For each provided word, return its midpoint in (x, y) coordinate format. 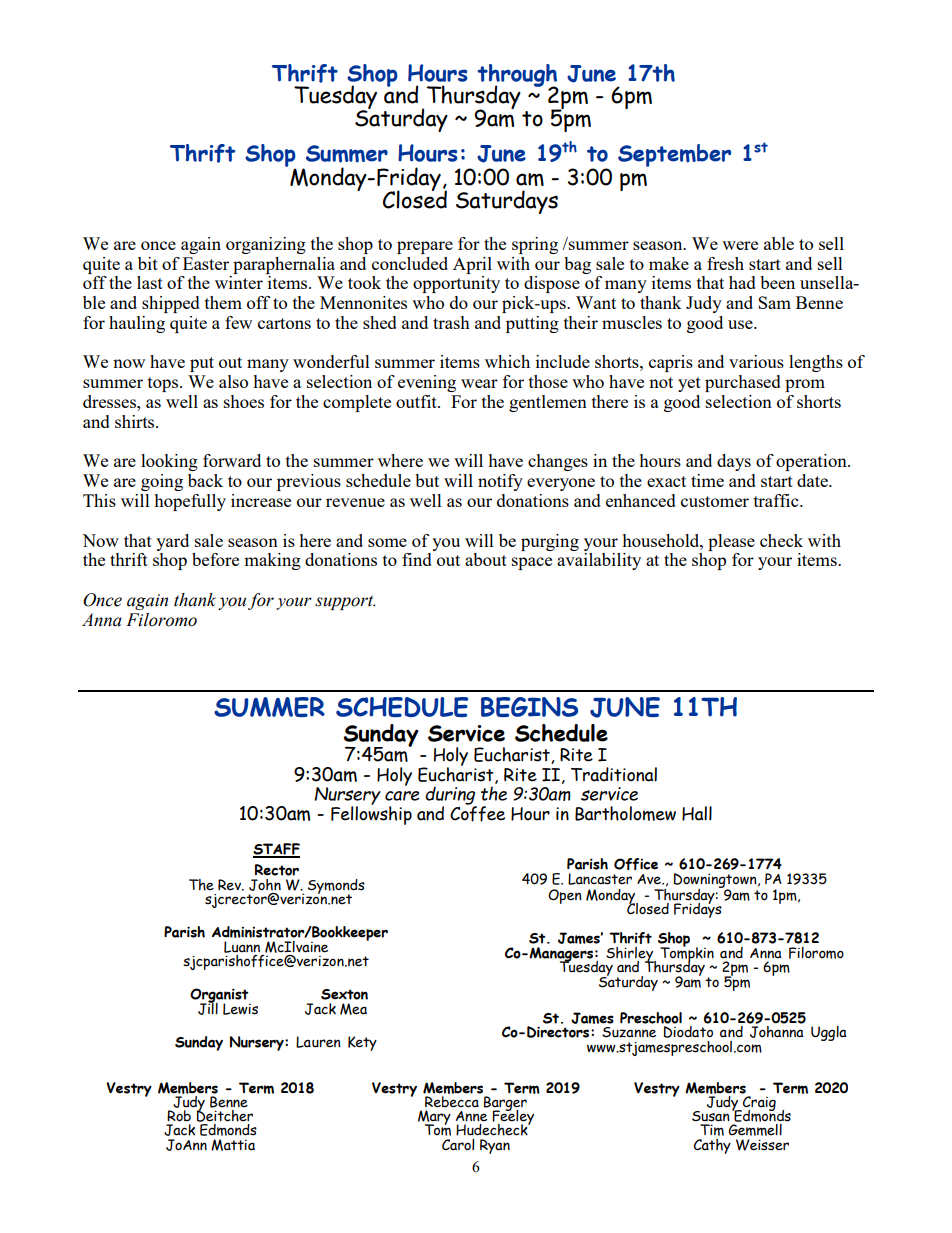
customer (715, 501)
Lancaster (600, 879)
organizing (266, 245)
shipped (171, 304)
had (742, 282)
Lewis (240, 1009)
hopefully (190, 502)
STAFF (276, 850)
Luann (242, 947)
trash (451, 322)
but (427, 480)
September (674, 155)
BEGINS (529, 707)
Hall (697, 813)
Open (565, 896)
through (517, 76)
